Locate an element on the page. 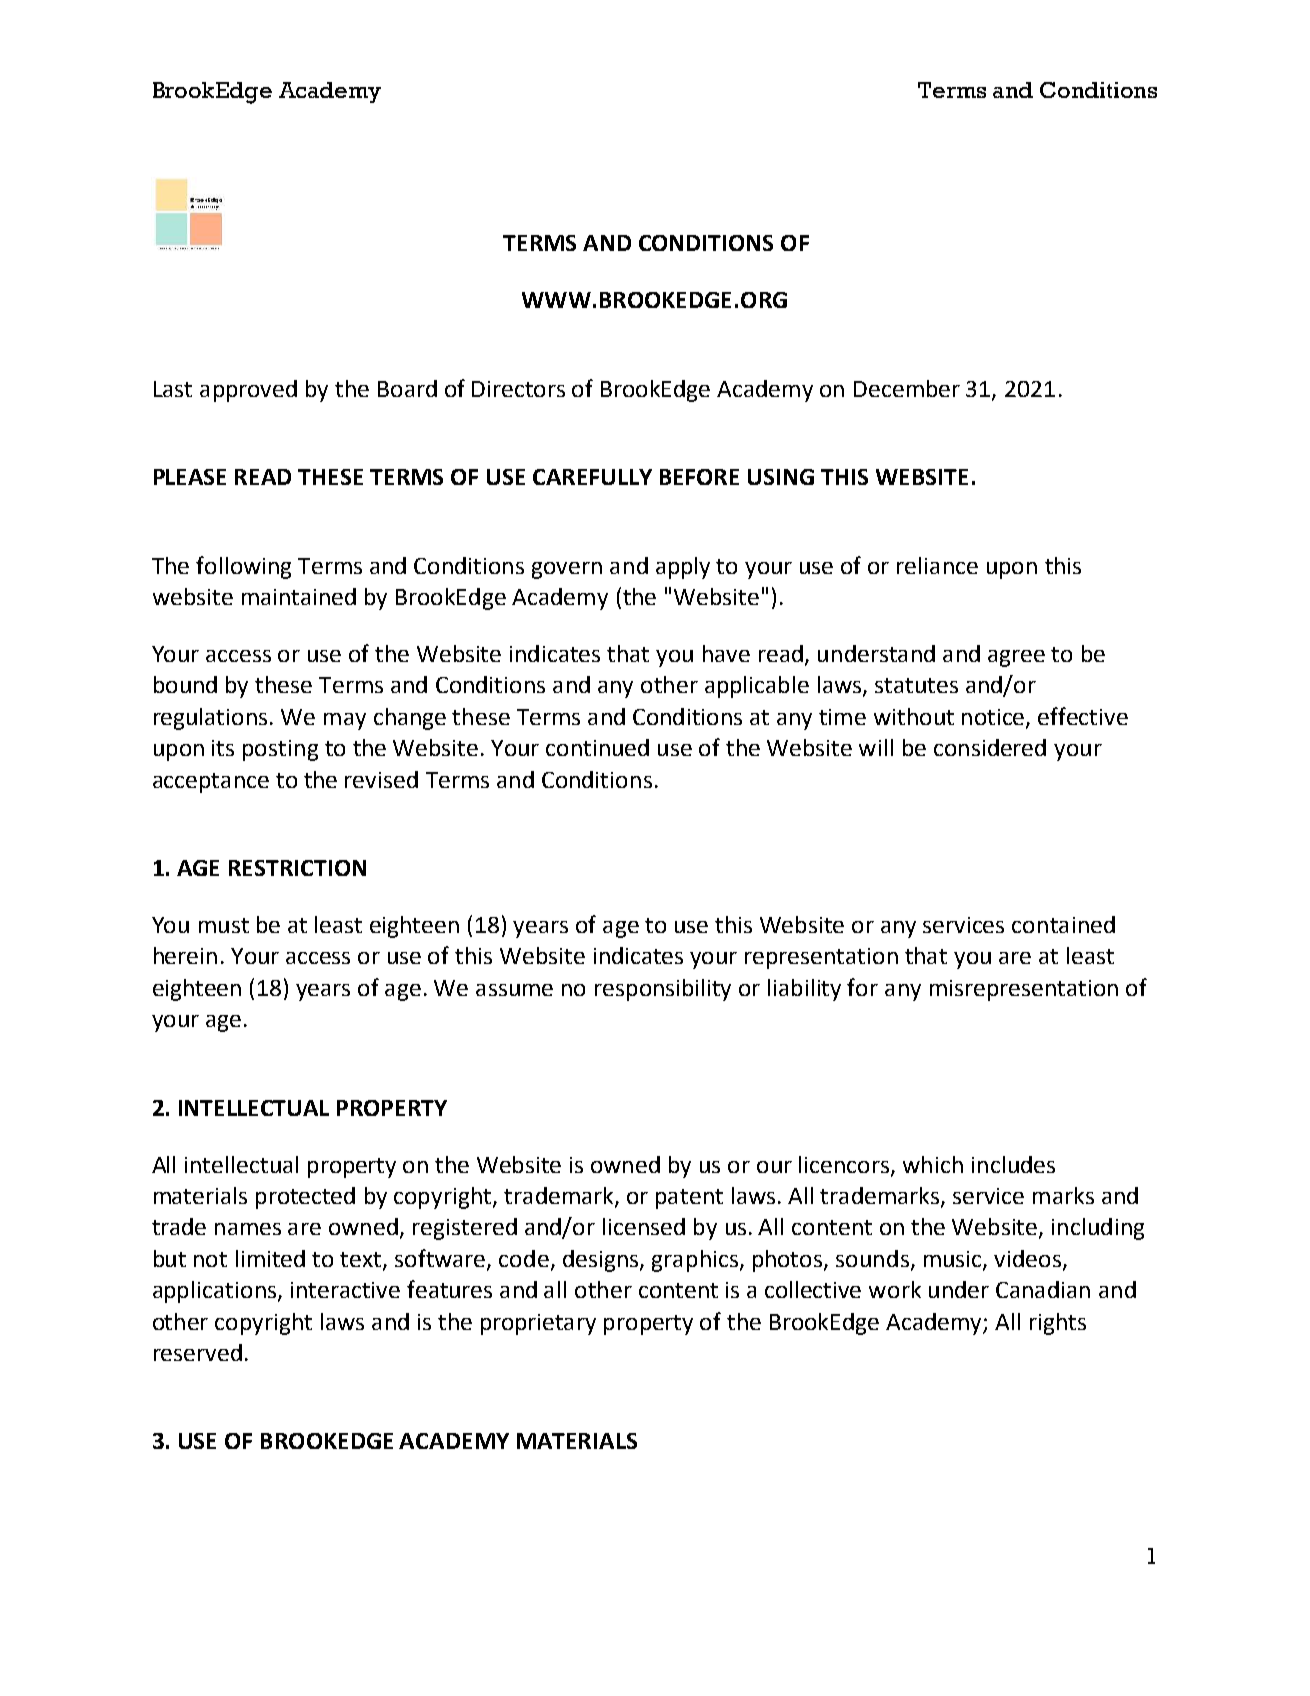 This page has width=1310, height=1696. CAREFULLY is located at coordinates (592, 477).
